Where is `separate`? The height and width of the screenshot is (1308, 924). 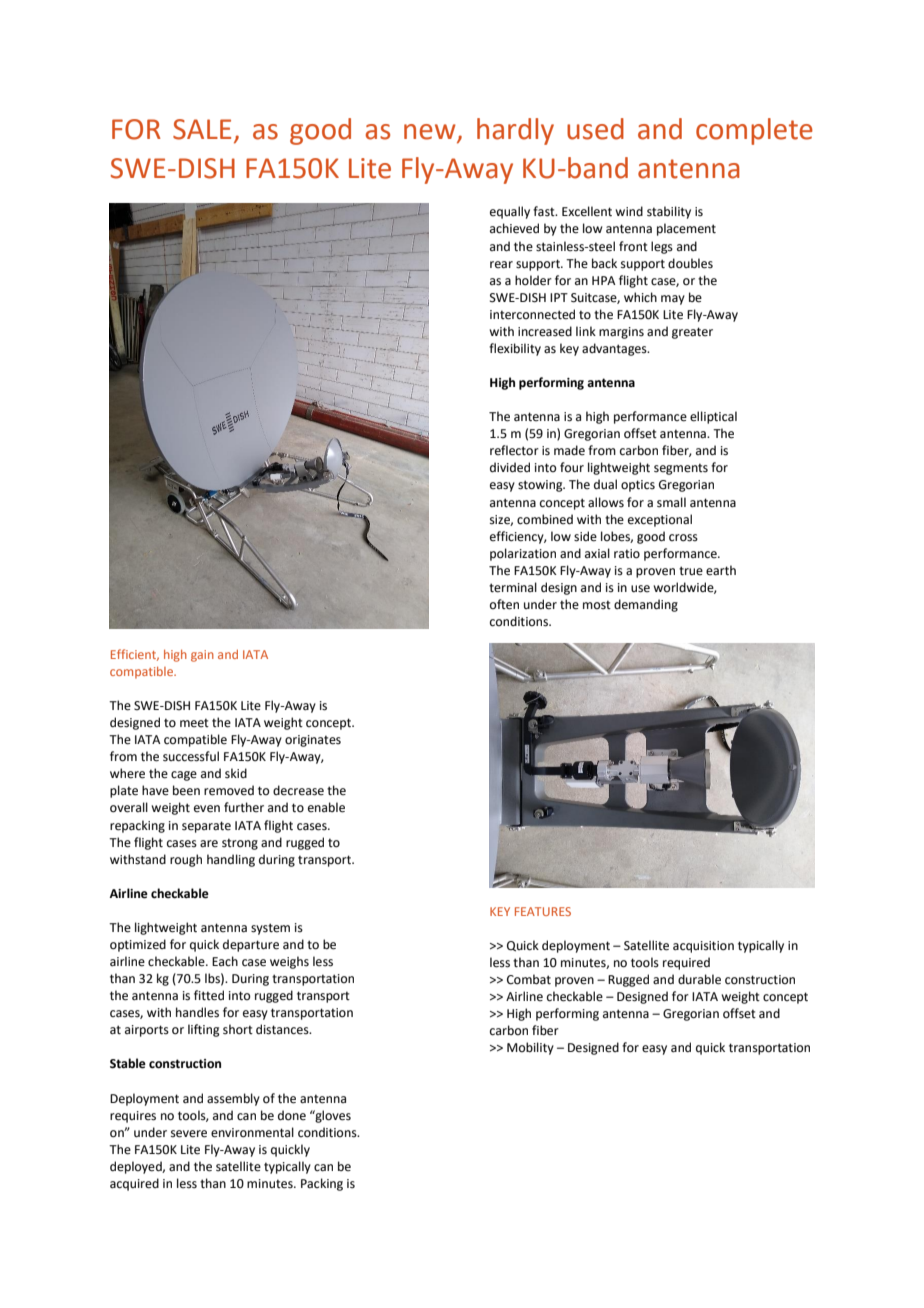 separate is located at coordinates (206, 827).
